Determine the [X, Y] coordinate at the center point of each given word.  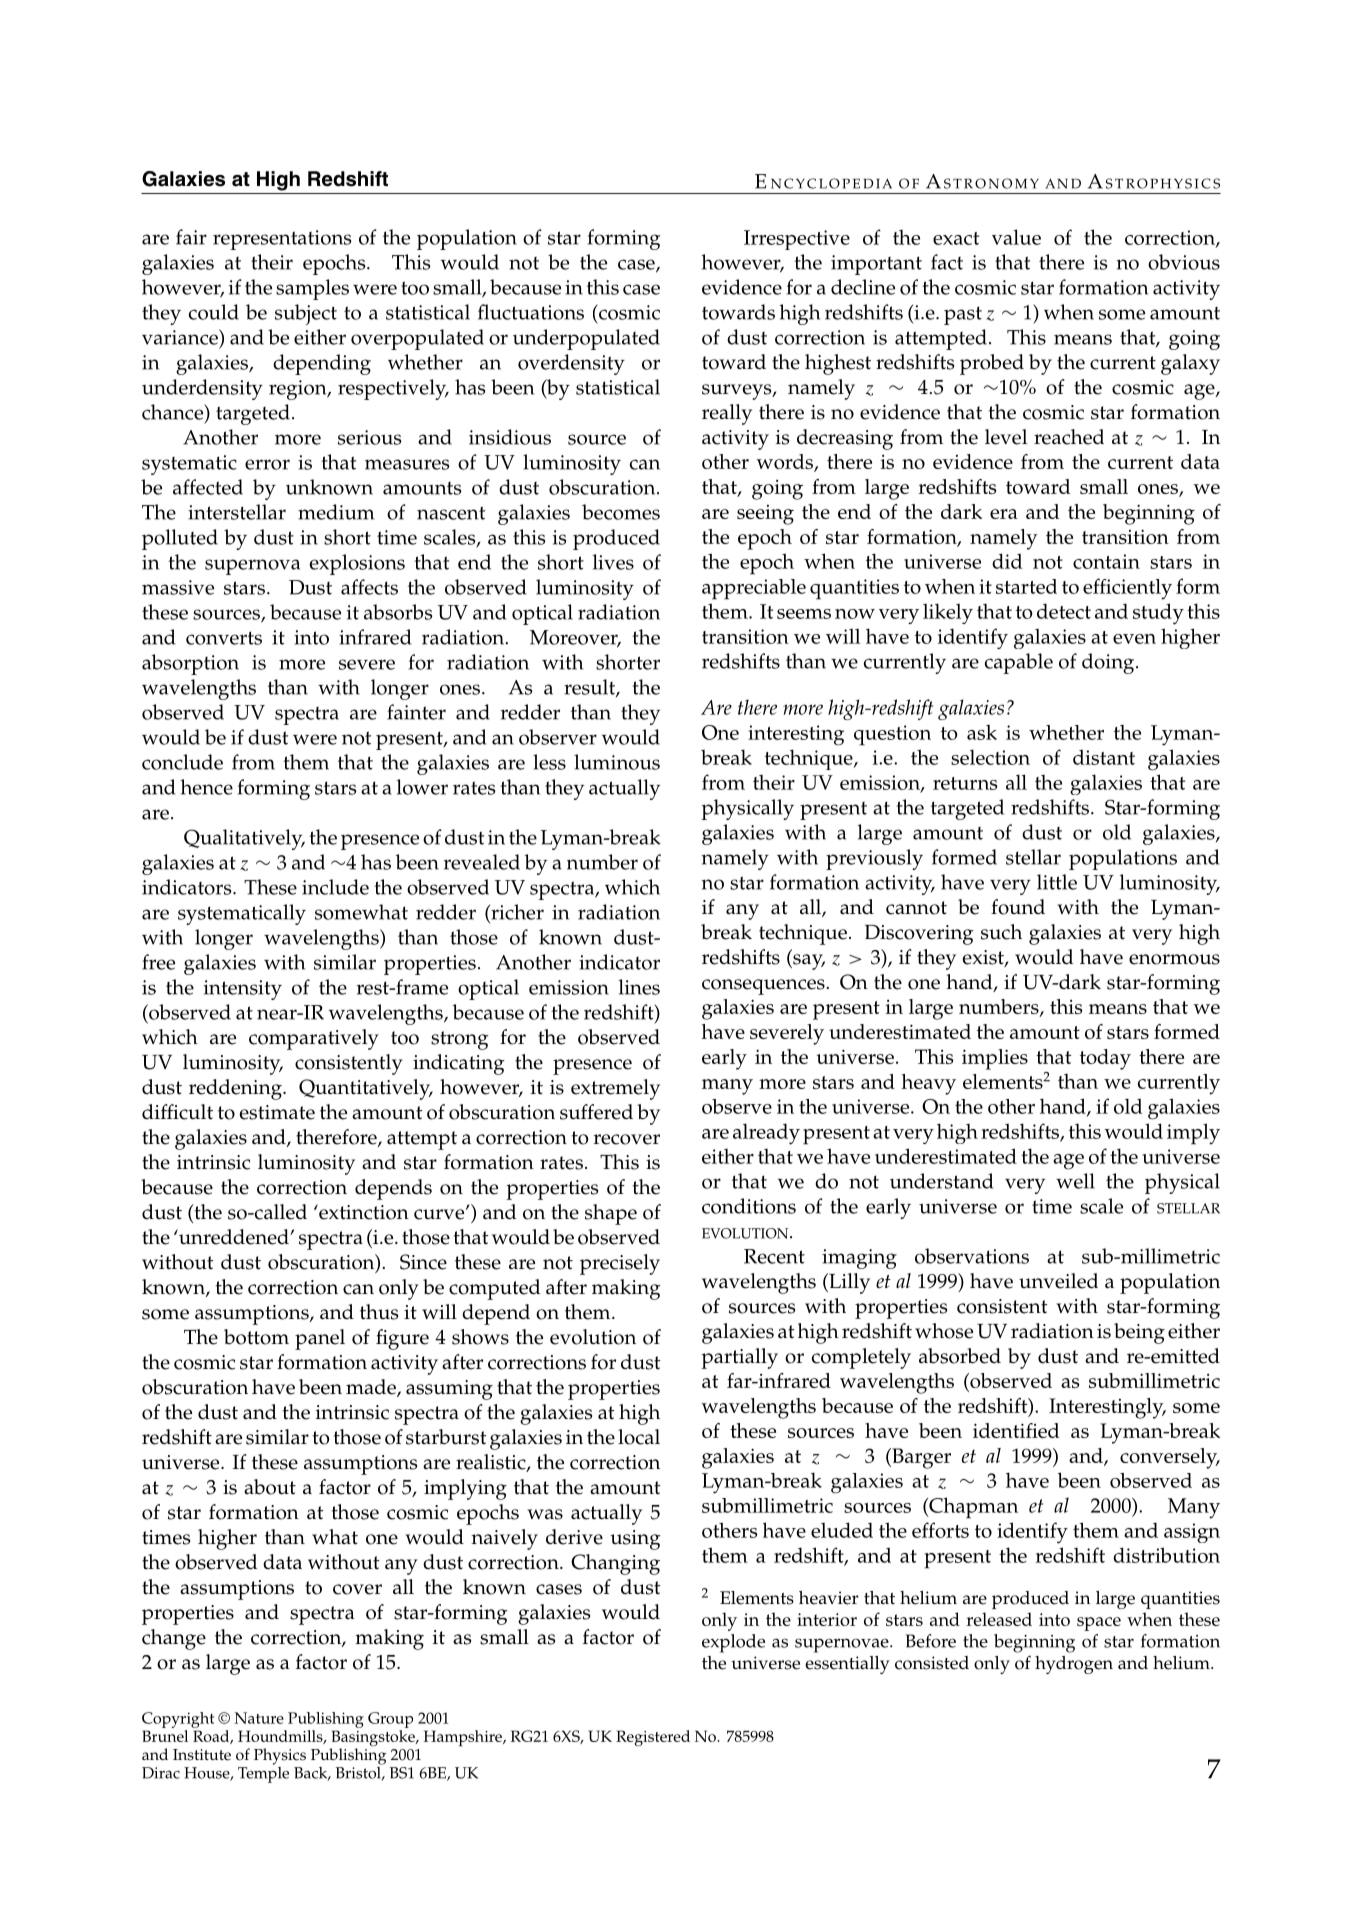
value [1016, 237]
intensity [243, 990]
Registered [653, 1738]
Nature [259, 1718]
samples [312, 289]
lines [639, 987]
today [1105, 1059]
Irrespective [797, 240]
